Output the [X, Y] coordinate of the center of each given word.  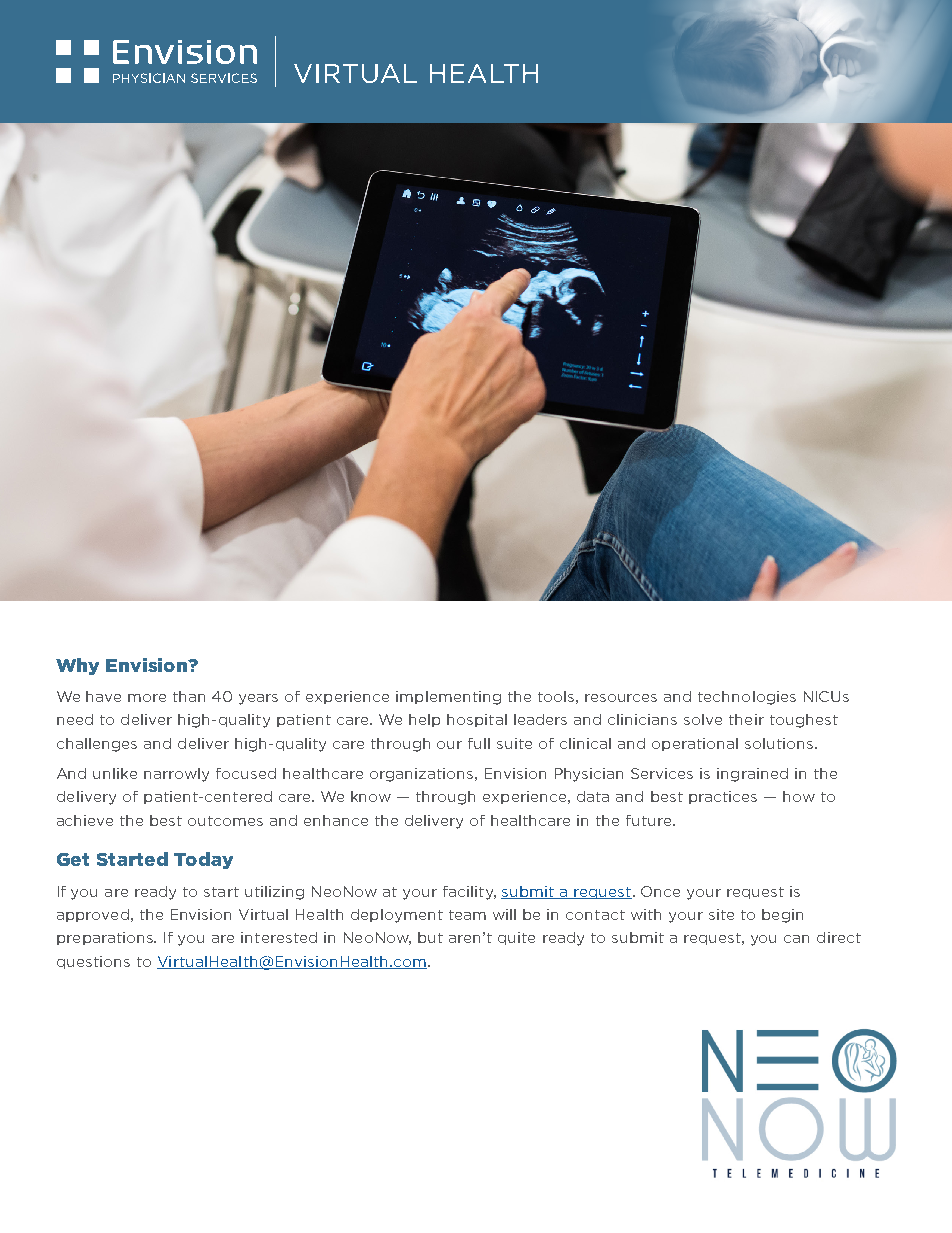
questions [93, 962]
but [430, 937]
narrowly [176, 775]
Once [660, 891]
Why [77, 666]
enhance [336, 820]
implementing [448, 698]
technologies [747, 698]
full [479, 743]
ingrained [752, 775]
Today [203, 860]
